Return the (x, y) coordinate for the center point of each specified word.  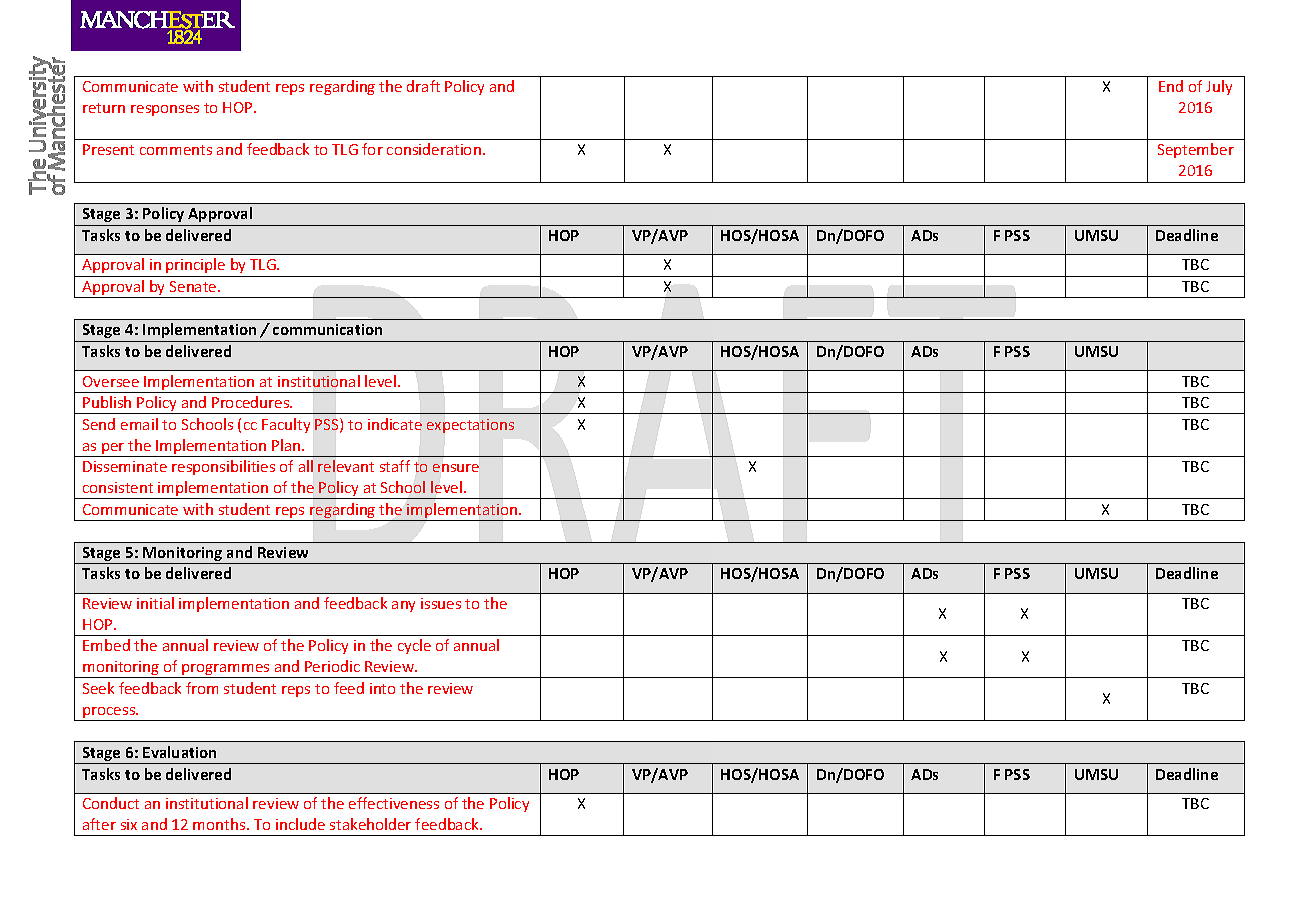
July (1219, 87)
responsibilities (223, 467)
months (220, 824)
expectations (470, 426)
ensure (456, 468)
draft (423, 86)
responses (165, 110)
